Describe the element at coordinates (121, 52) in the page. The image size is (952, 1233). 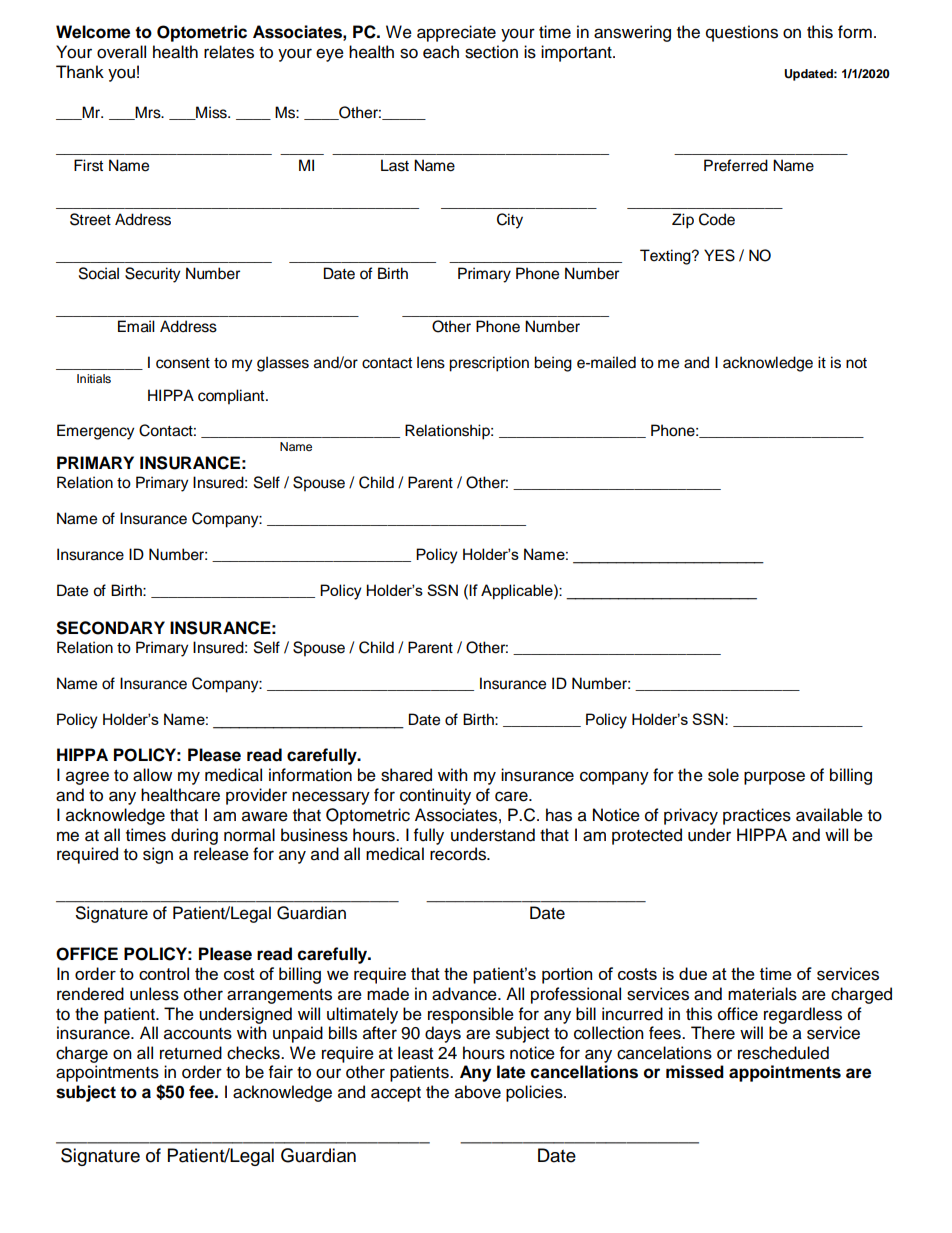
I see `overall` at that location.
